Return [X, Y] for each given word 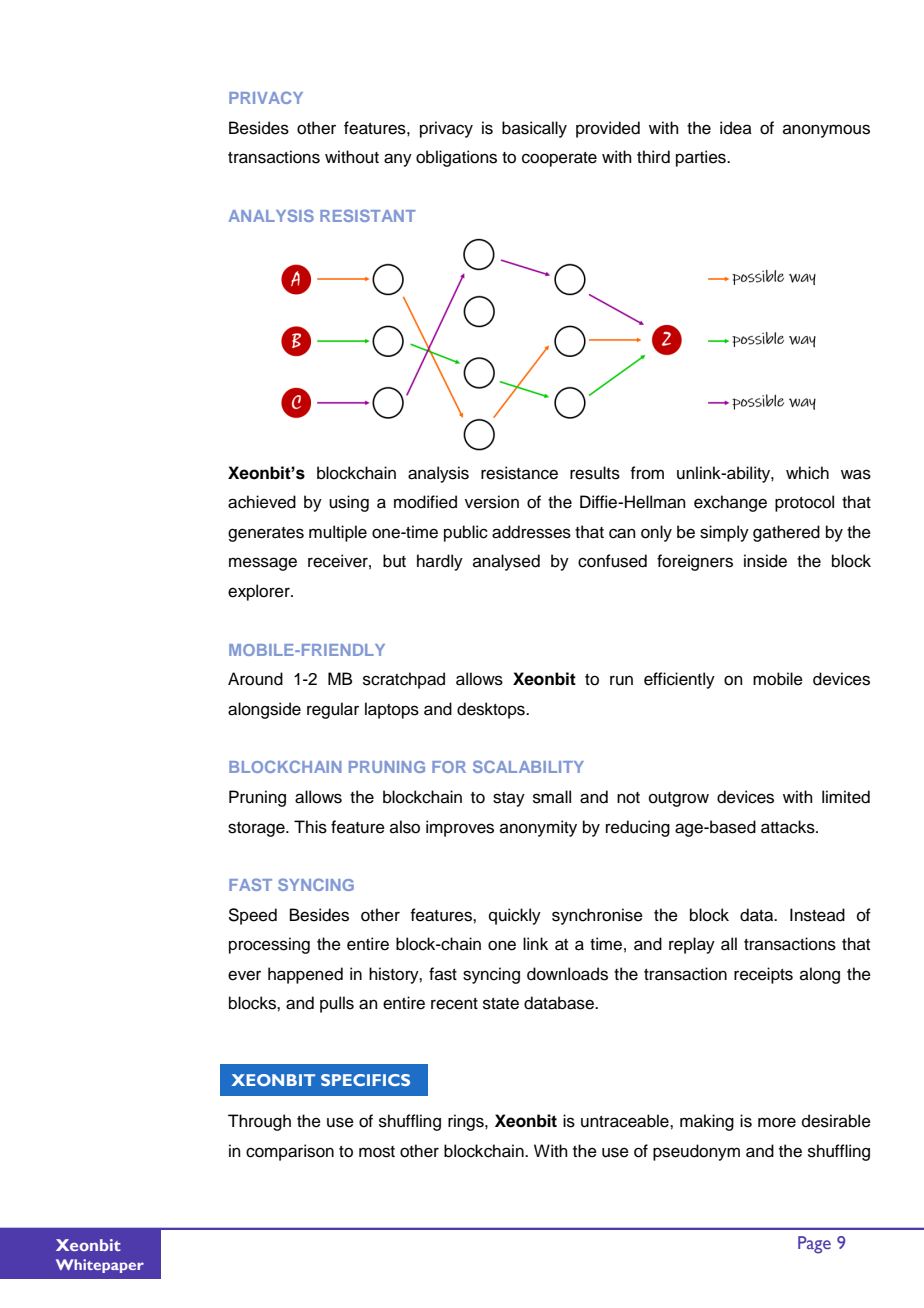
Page [814, 1245]
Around [255, 679]
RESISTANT [368, 215]
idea [736, 128]
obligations [456, 158]
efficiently [679, 680]
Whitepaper [100, 1266]
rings [467, 1122]
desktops [492, 710]
